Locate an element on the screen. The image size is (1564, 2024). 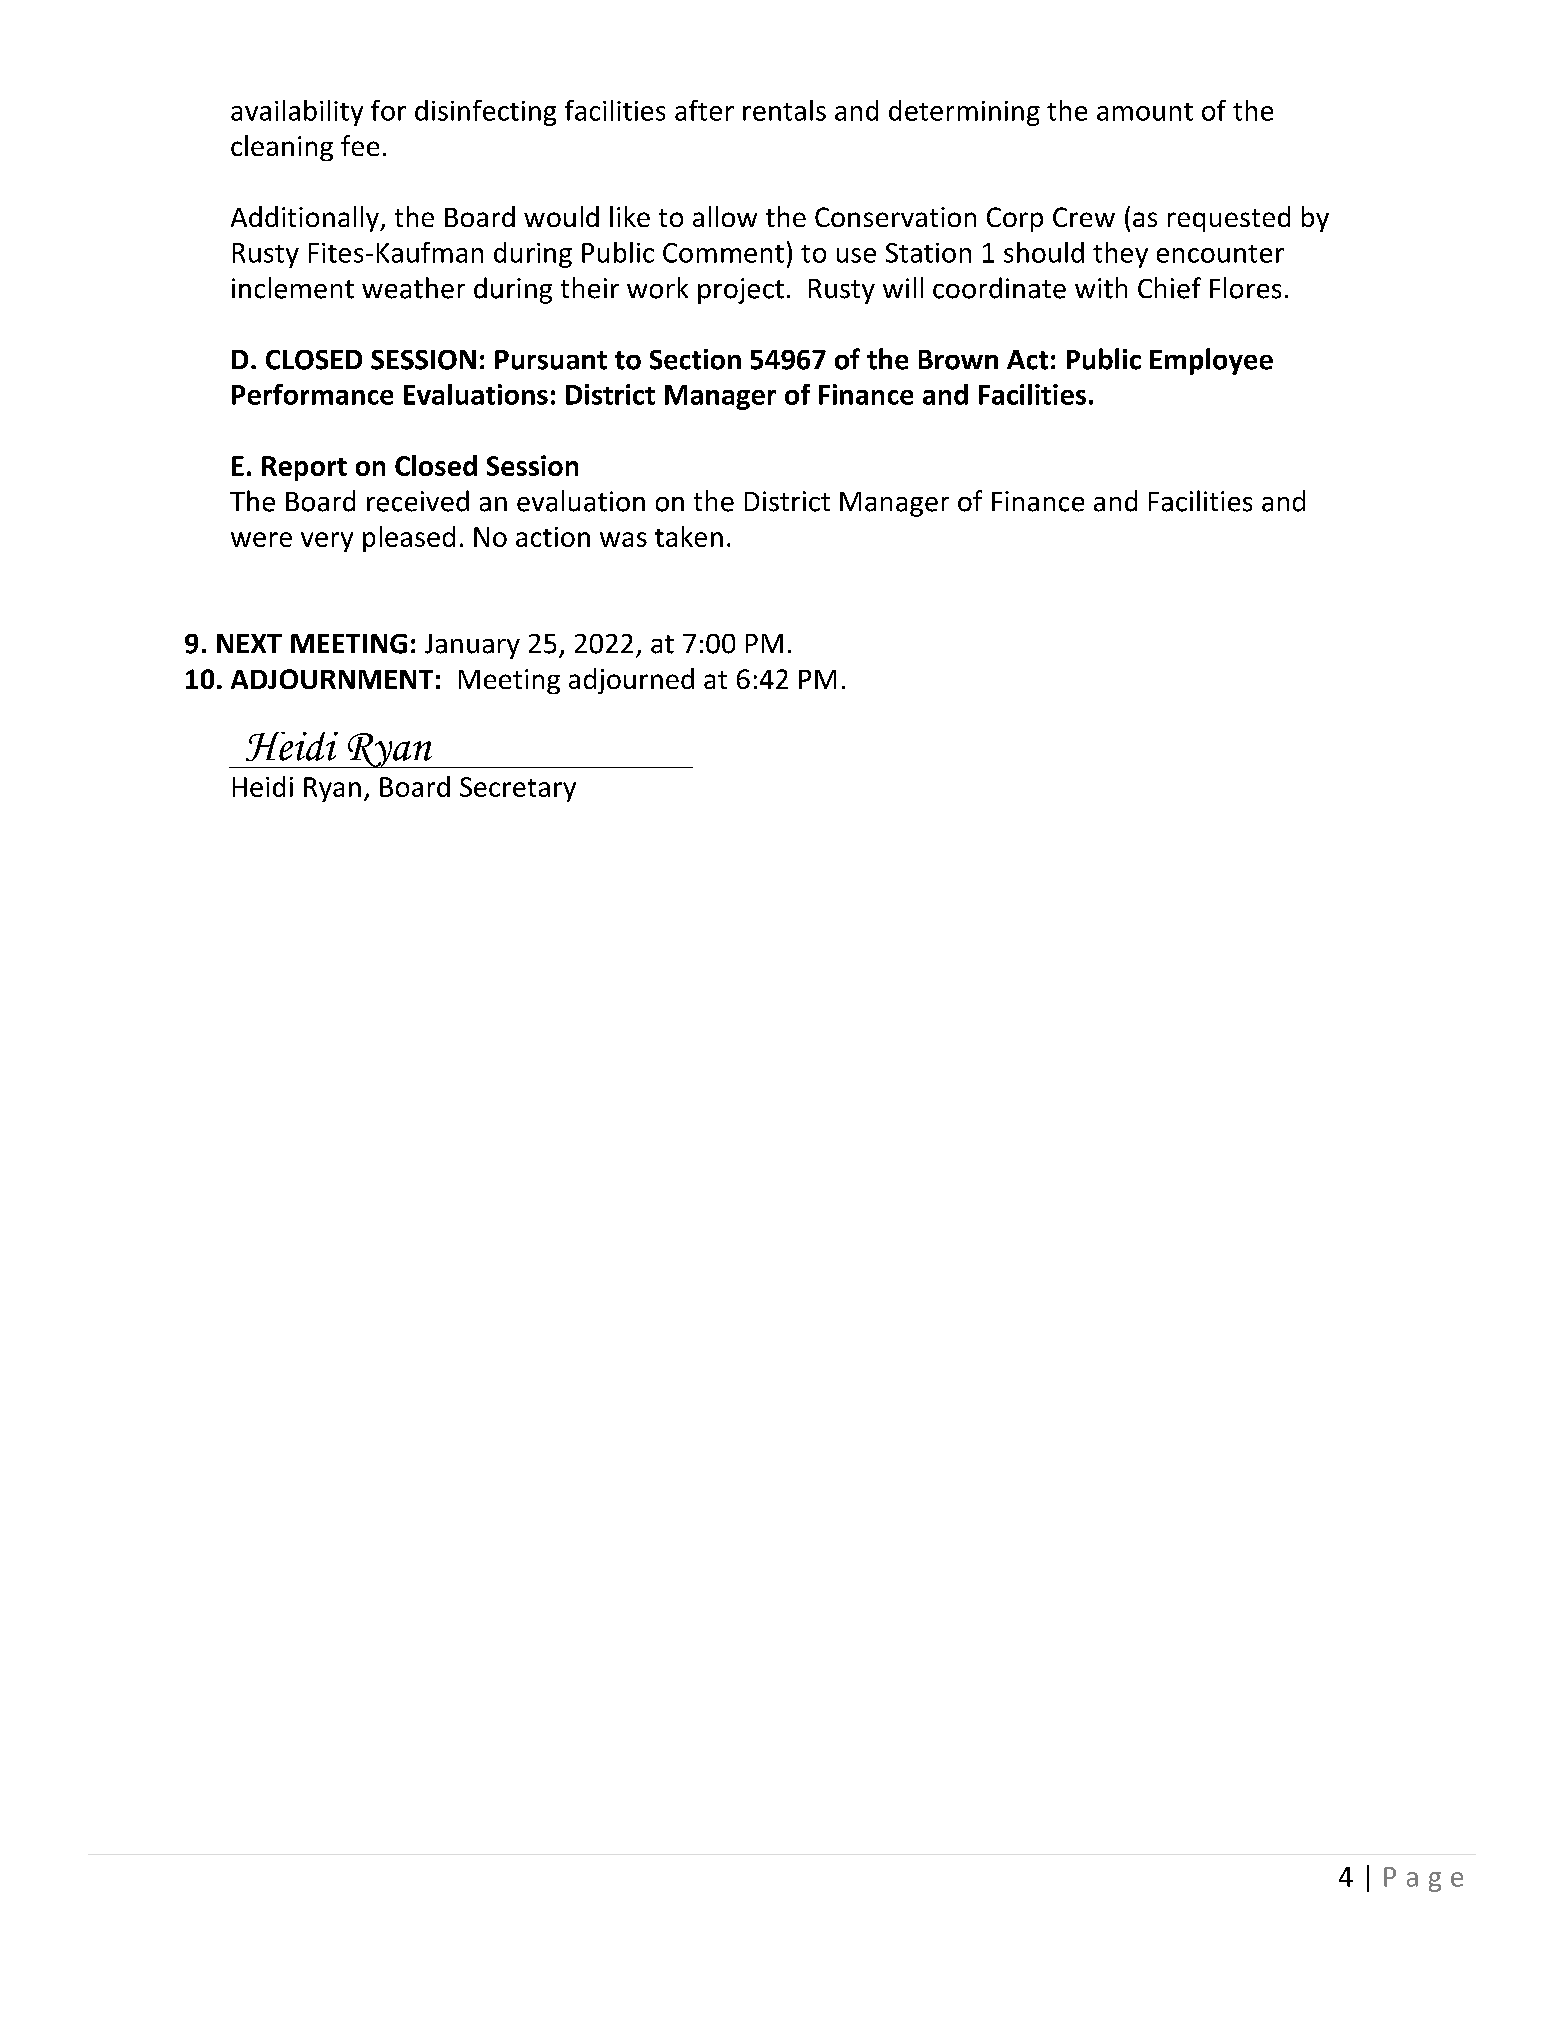
action is located at coordinates (553, 537).
